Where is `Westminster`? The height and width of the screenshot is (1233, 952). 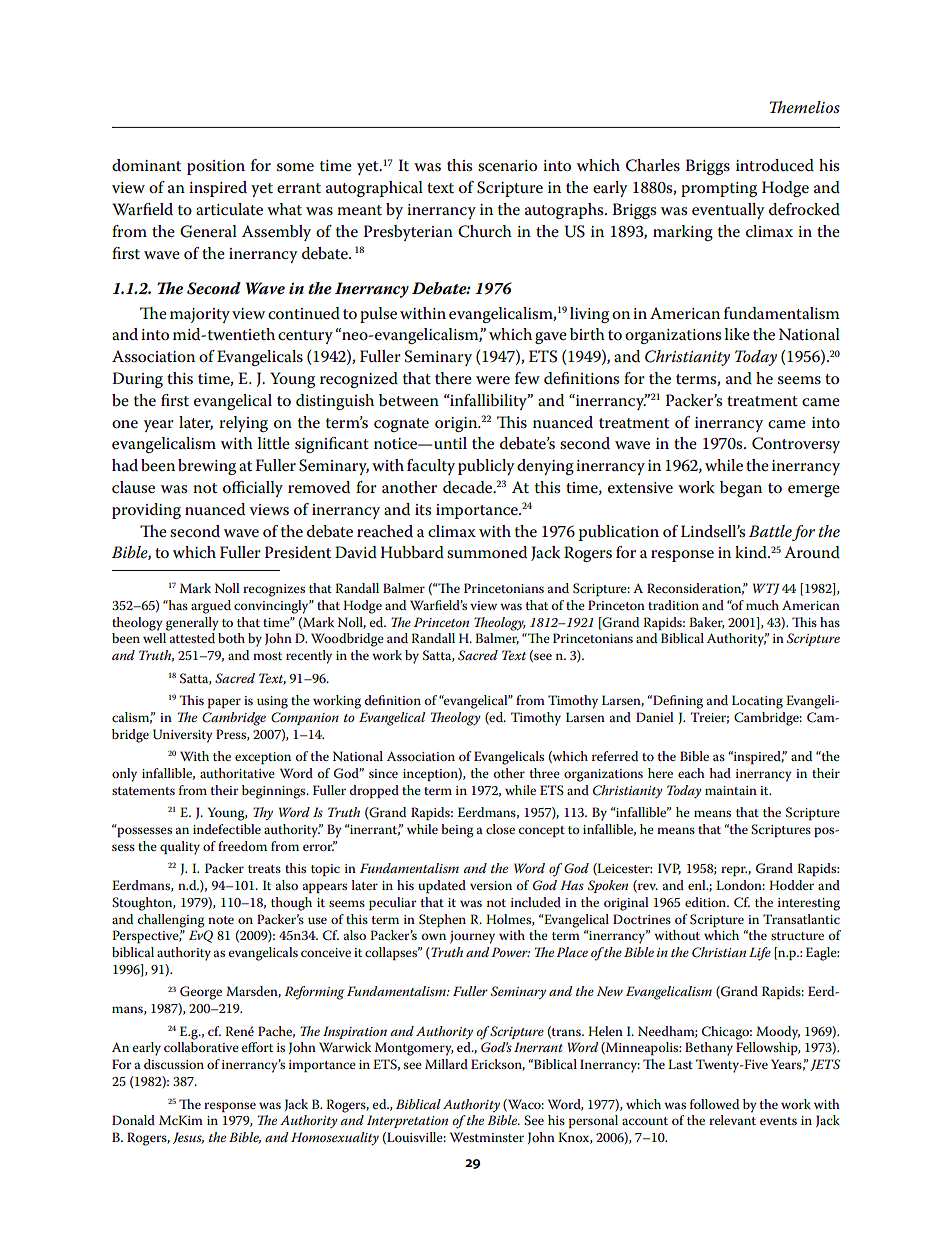 Westminster is located at coordinates (487, 1137).
